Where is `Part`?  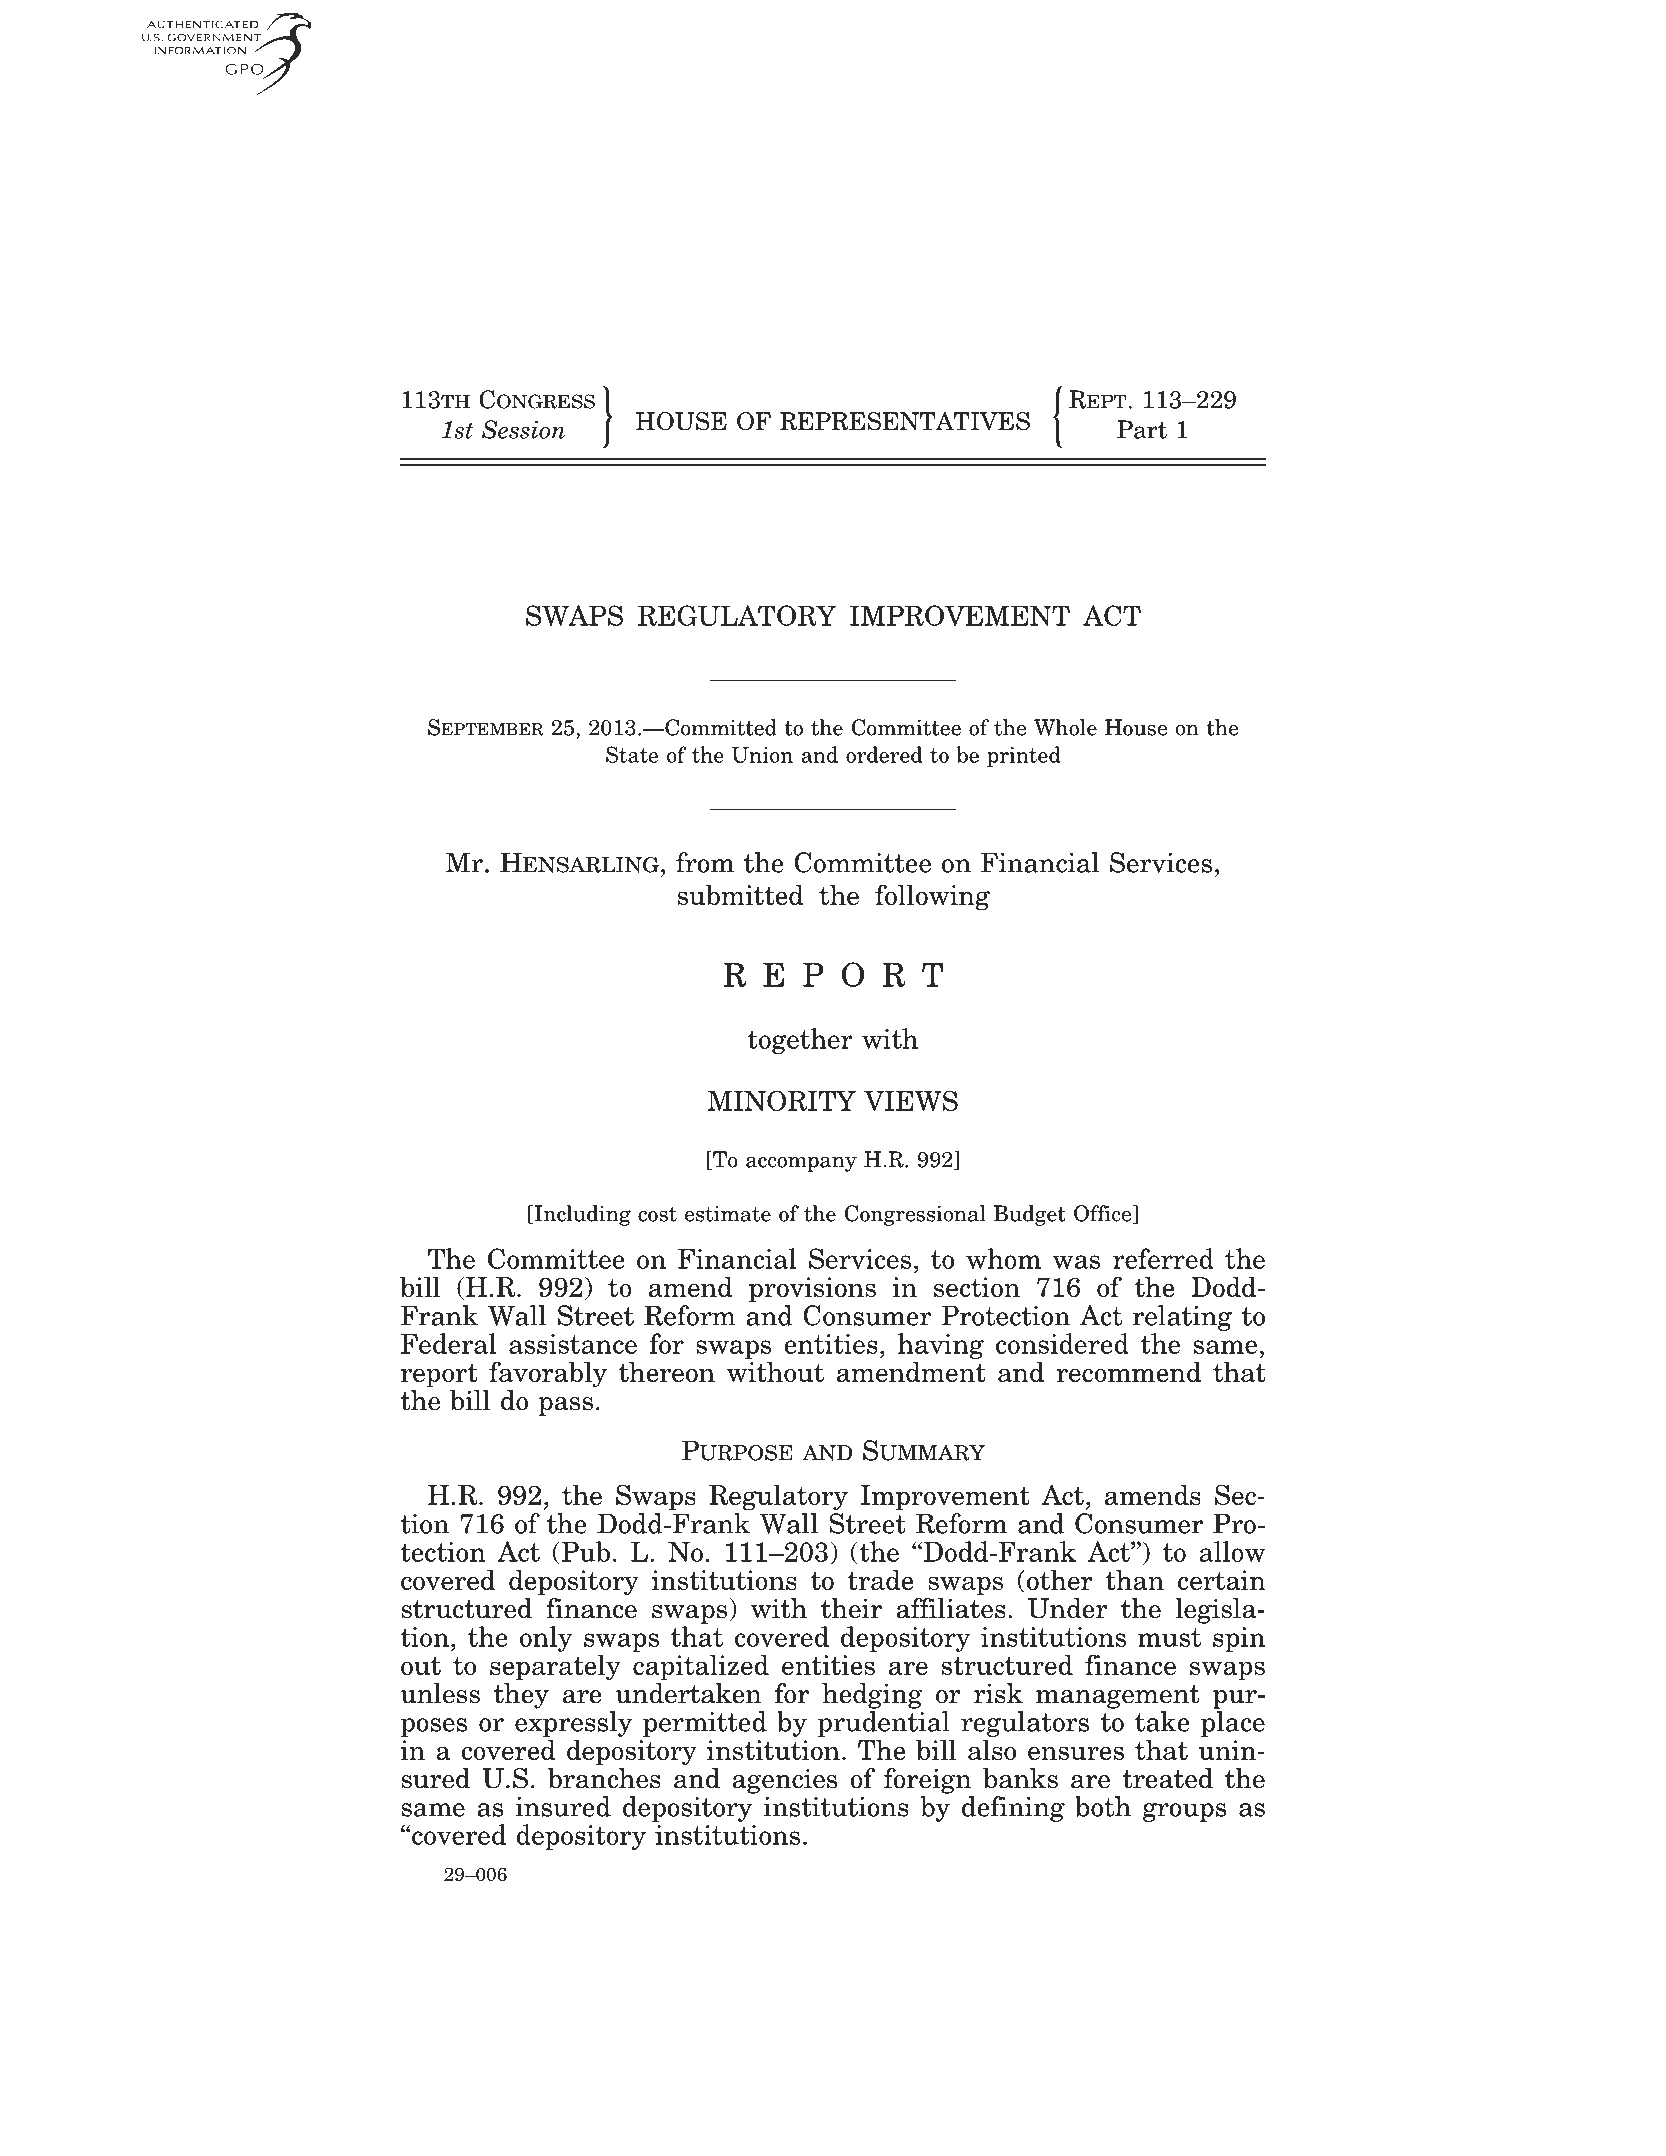
Part is located at coordinates (1142, 429).
